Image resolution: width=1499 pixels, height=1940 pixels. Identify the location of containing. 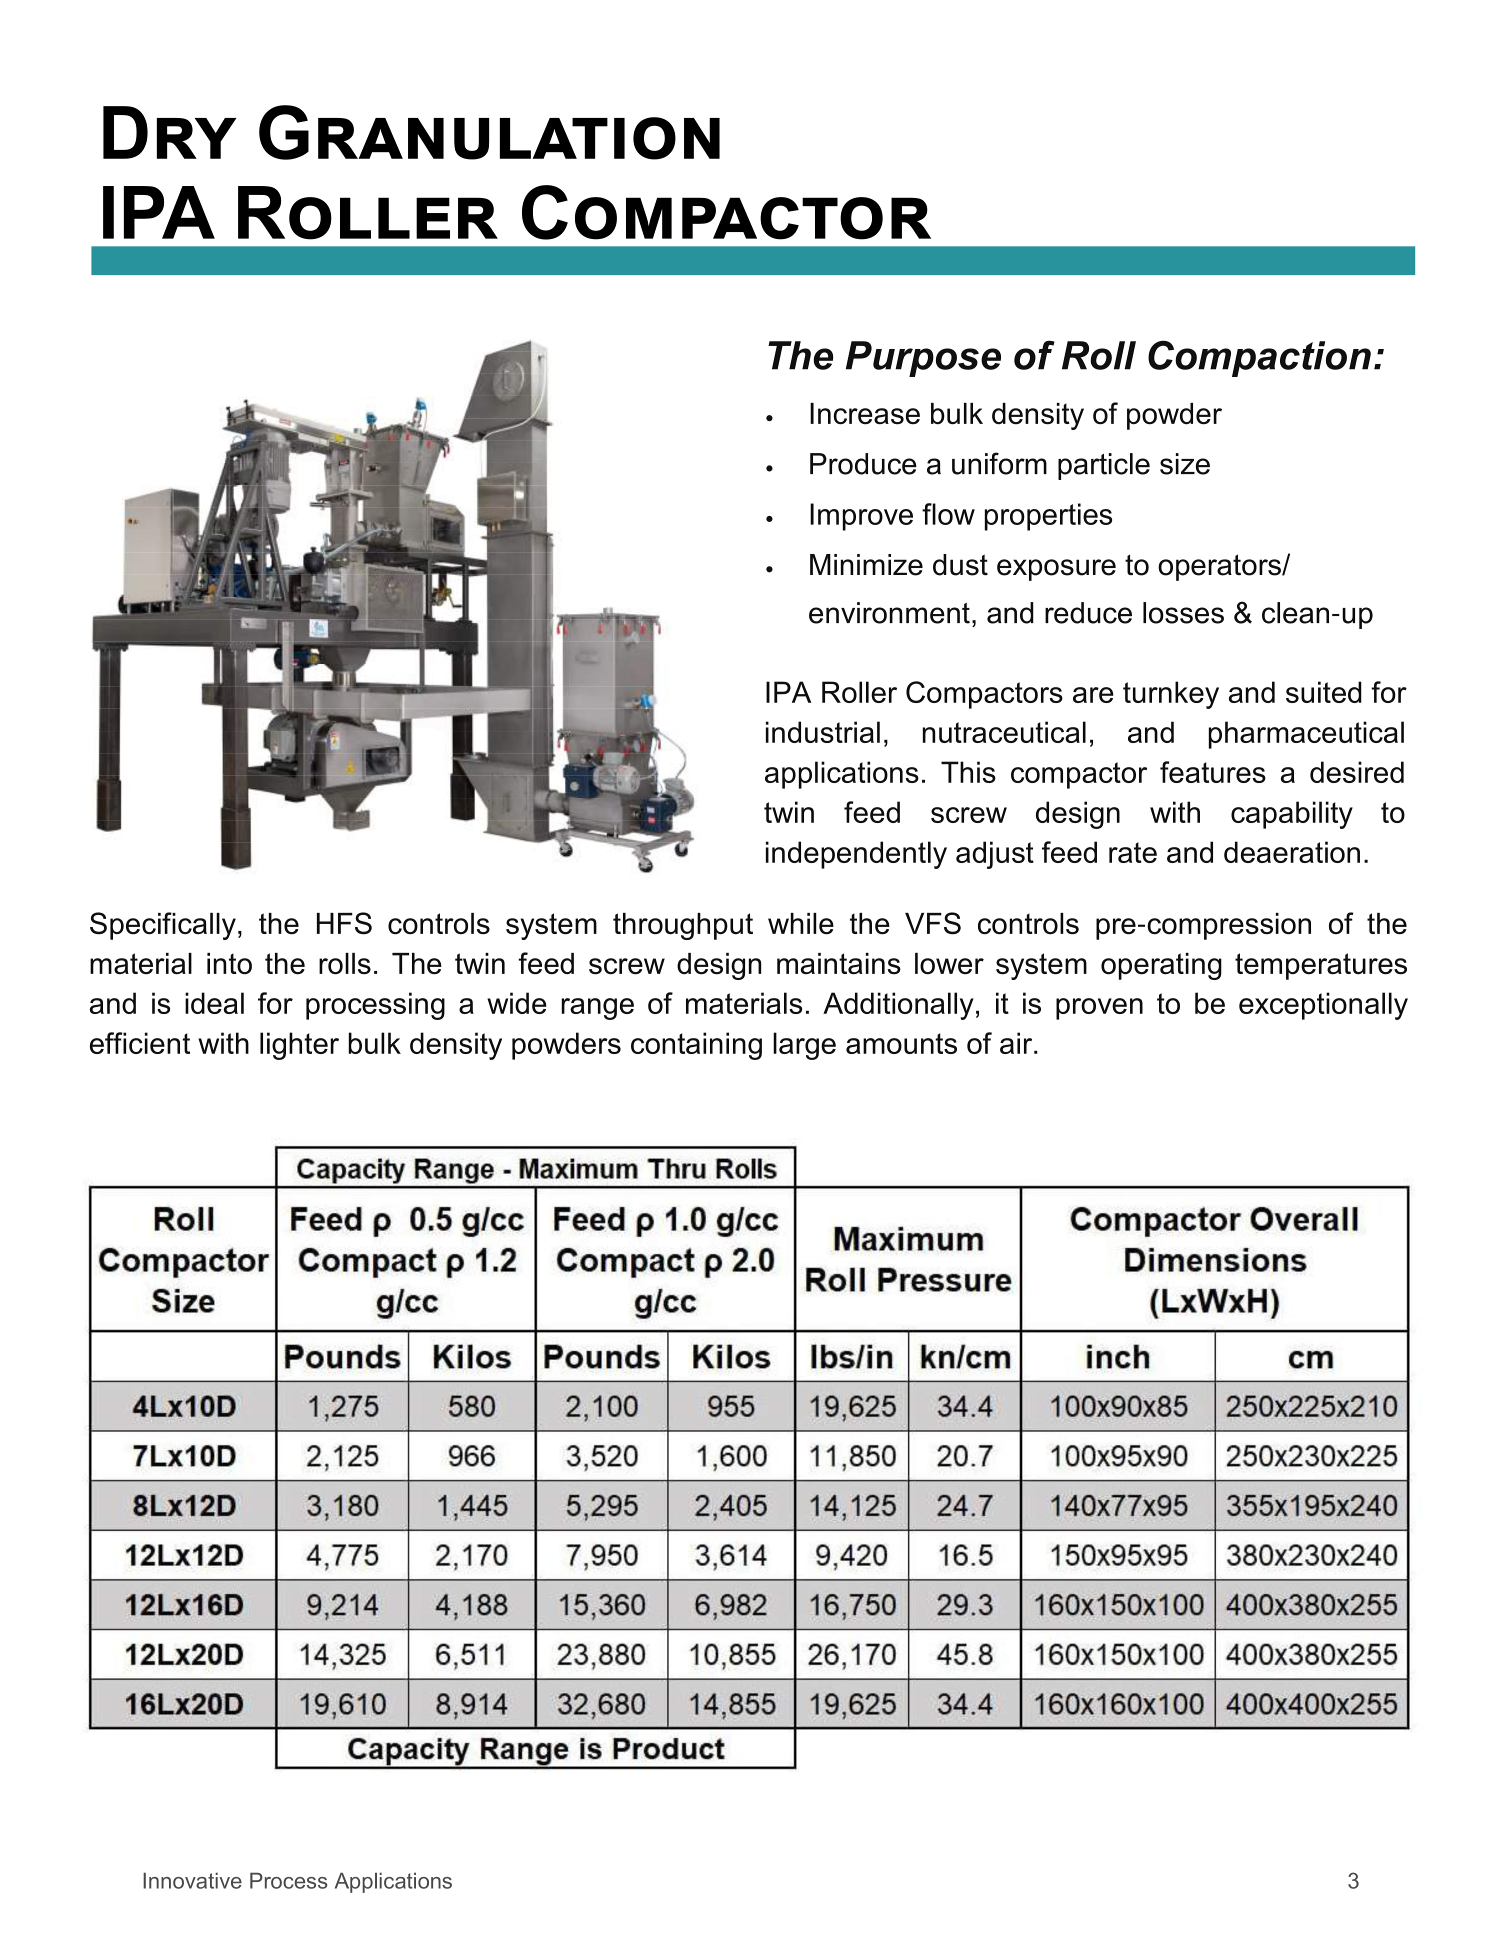
(696, 1046).
